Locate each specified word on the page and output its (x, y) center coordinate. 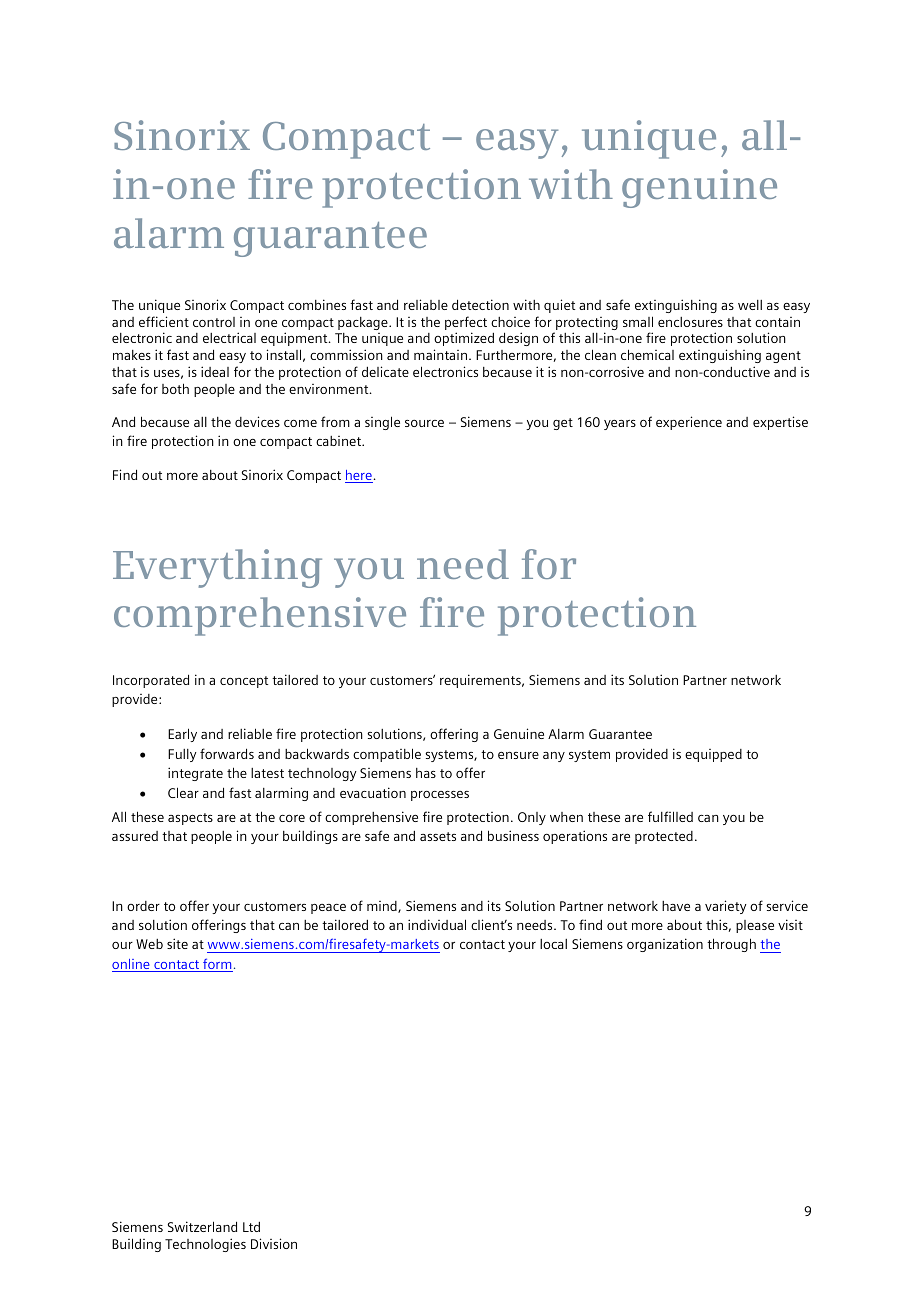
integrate (195, 774)
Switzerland (202, 1226)
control (214, 322)
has (426, 773)
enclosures (690, 322)
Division (274, 1243)
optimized (464, 339)
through (731, 945)
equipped (713, 755)
